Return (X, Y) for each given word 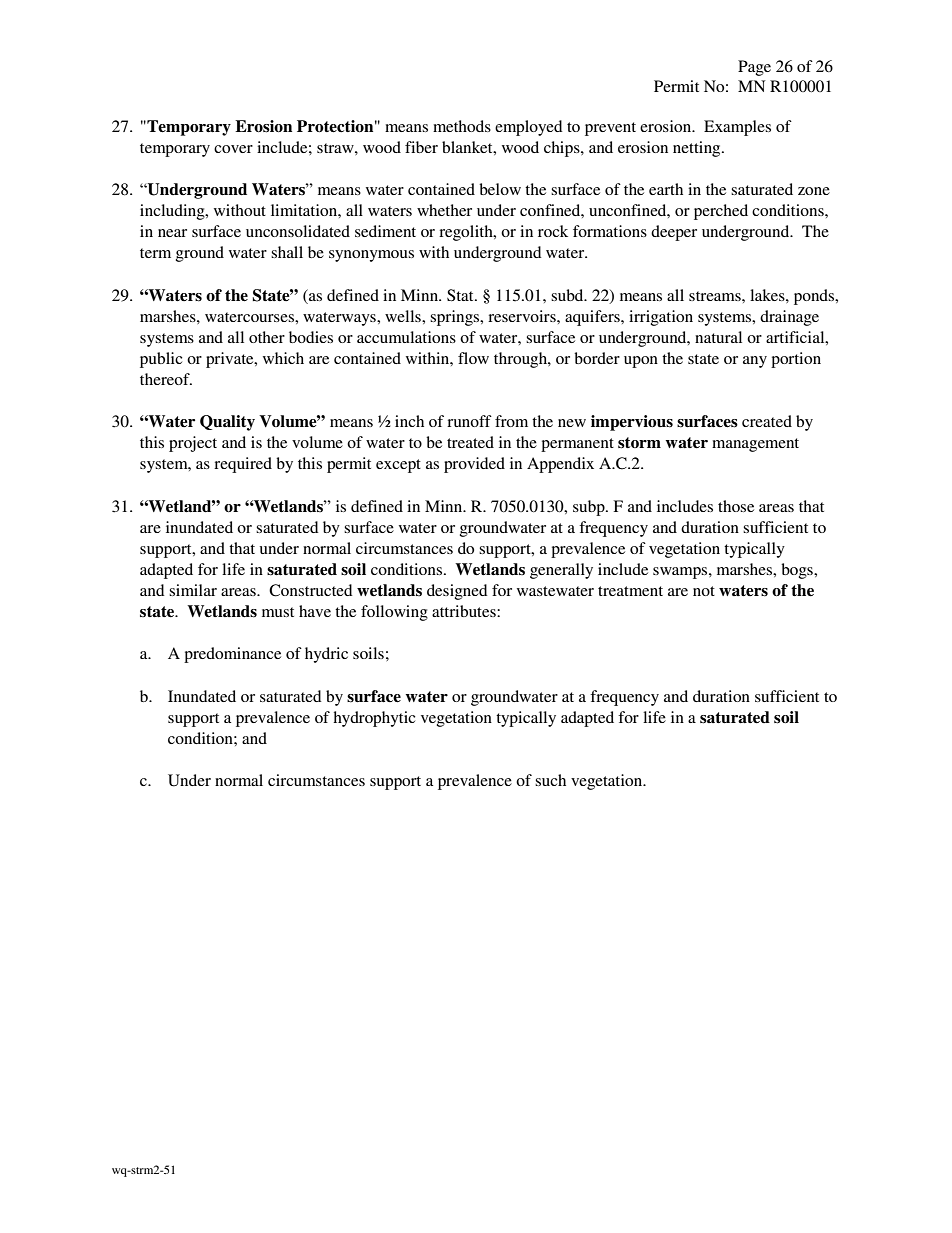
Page (754, 68)
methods (462, 126)
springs (456, 318)
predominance (232, 655)
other (267, 337)
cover (233, 149)
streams (716, 296)
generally (561, 571)
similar (193, 590)
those (736, 506)
